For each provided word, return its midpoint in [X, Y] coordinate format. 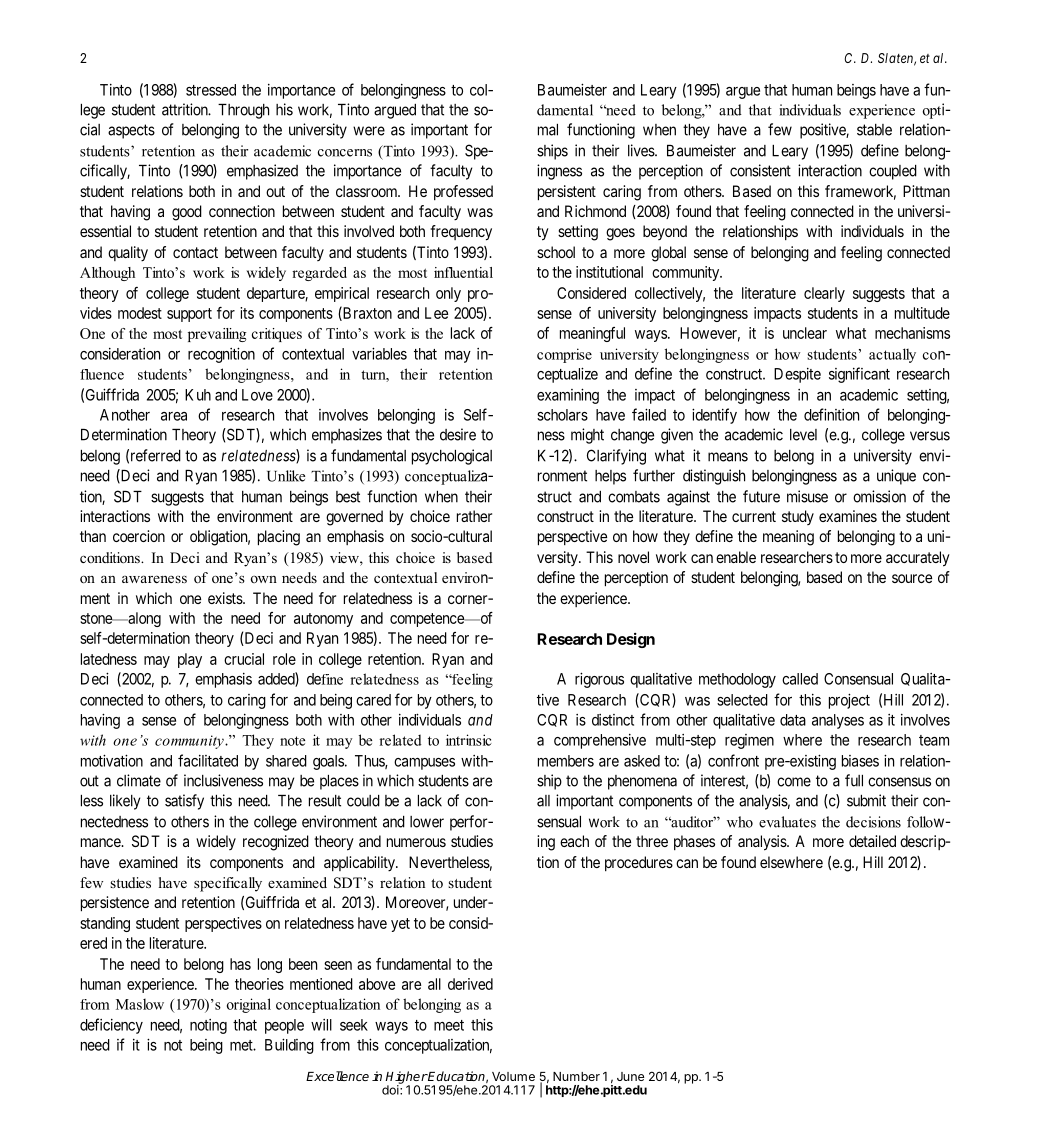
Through [243, 111]
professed [463, 192]
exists [226, 598]
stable [874, 130]
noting [208, 1026]
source [912, 578]
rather [474, 516]
